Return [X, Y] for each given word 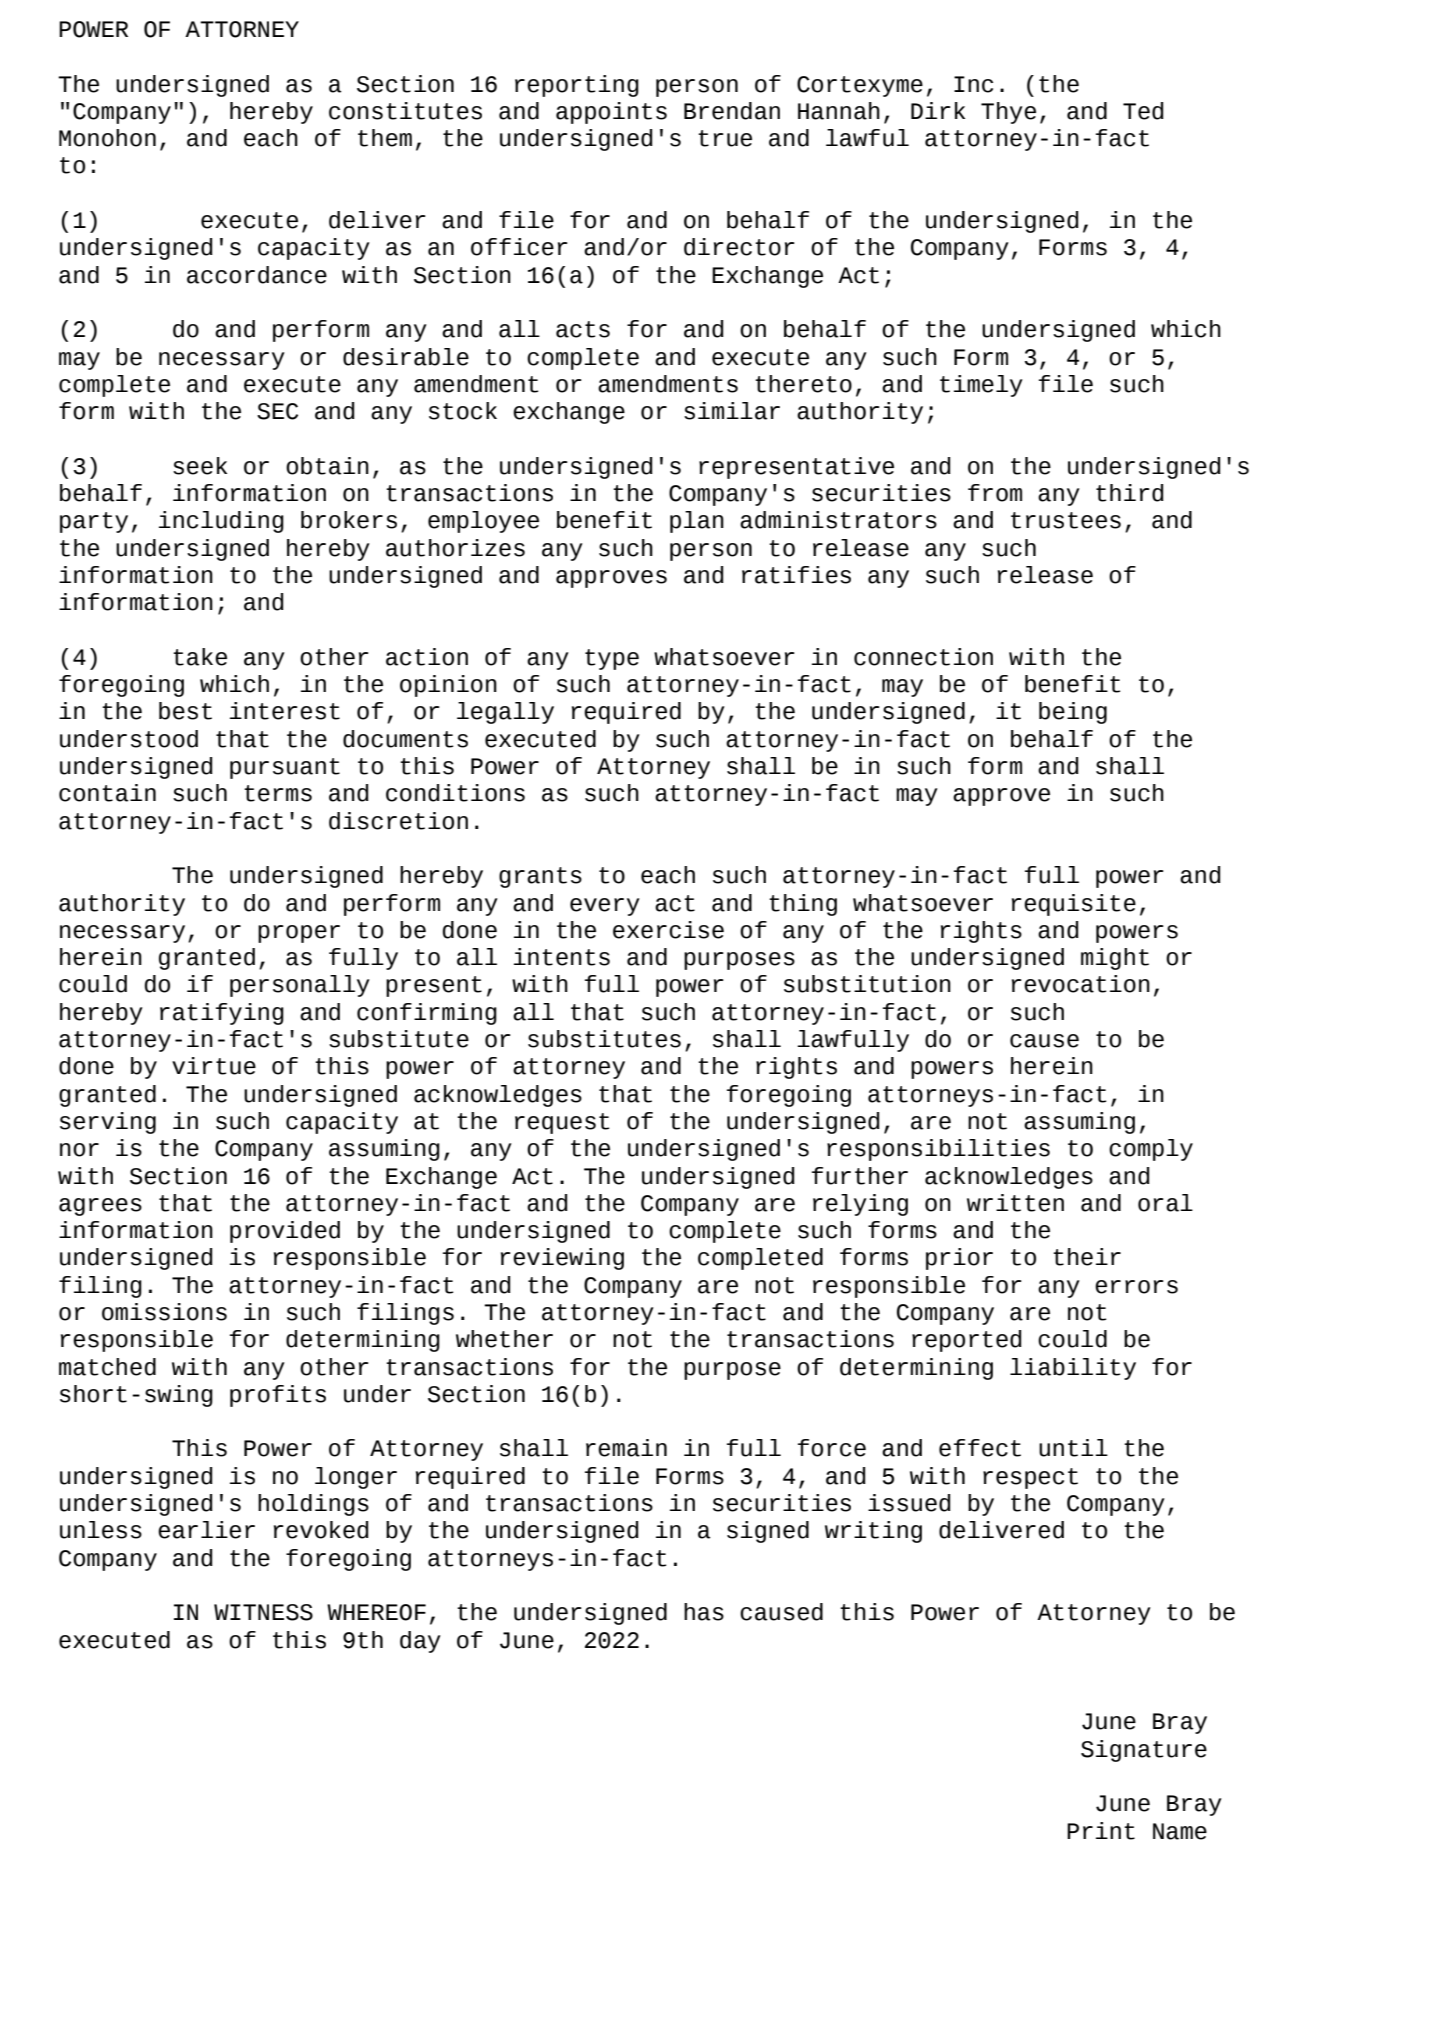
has [704, 1612]
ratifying [222, 1014]
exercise [668, 930]
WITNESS [263, 1612]
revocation [1081, 984]
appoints [611, 113]
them [385, 138]
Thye [1008, 113]
